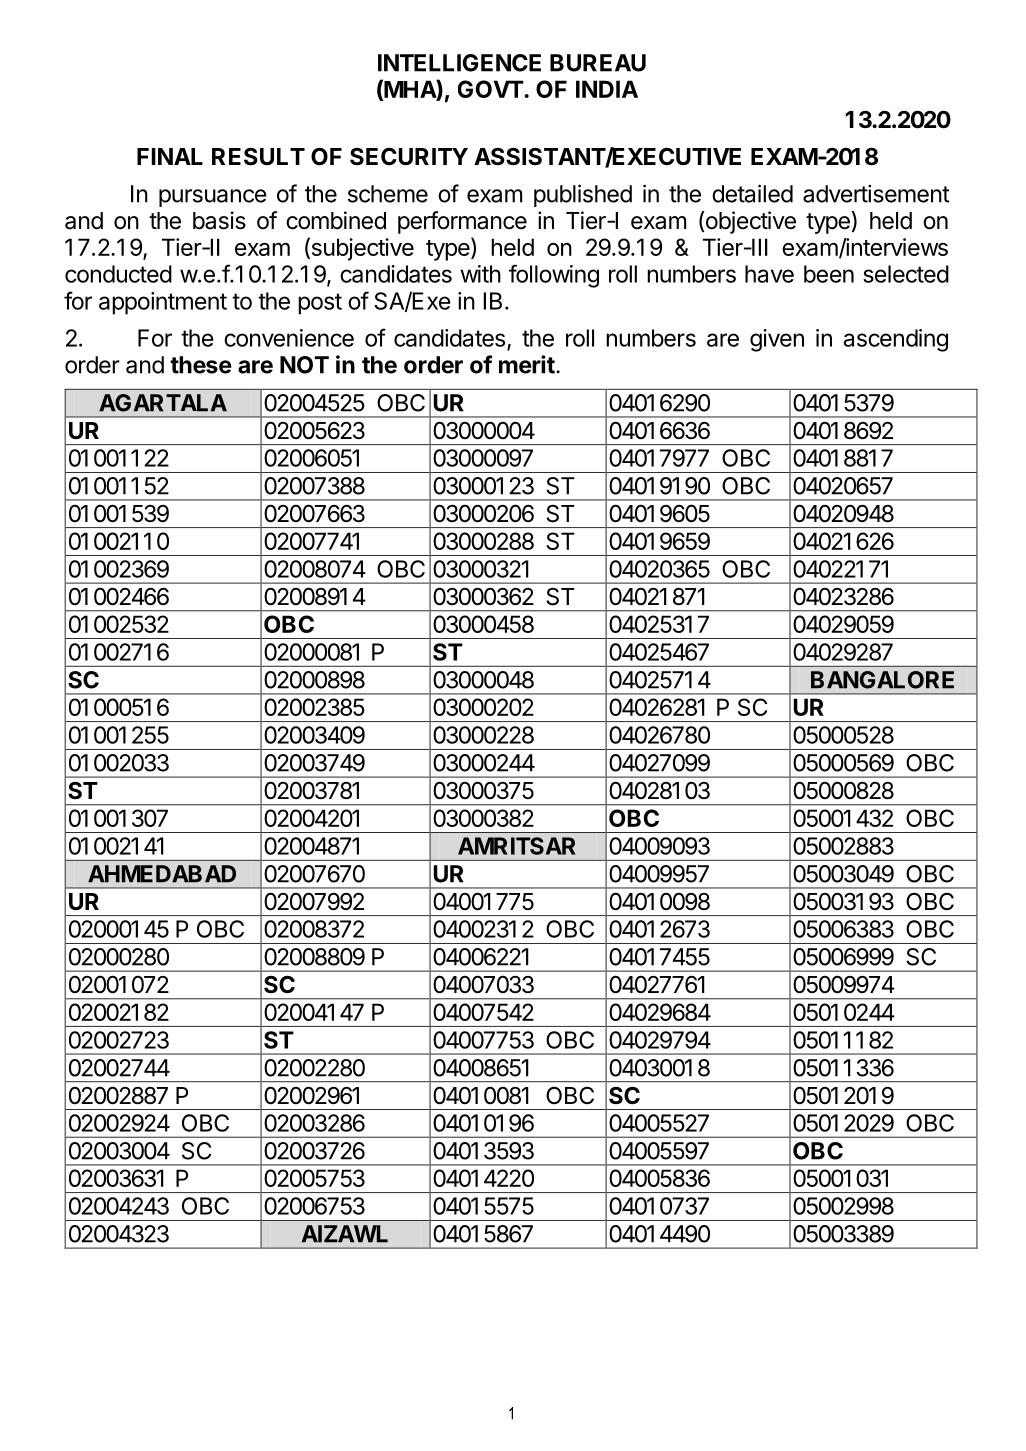 The height and width of the screenshot is (1451, 1026). What do you see at coordinates (777, 340) in the screenshot?
I see `given` at bounding box center [777, 340].
